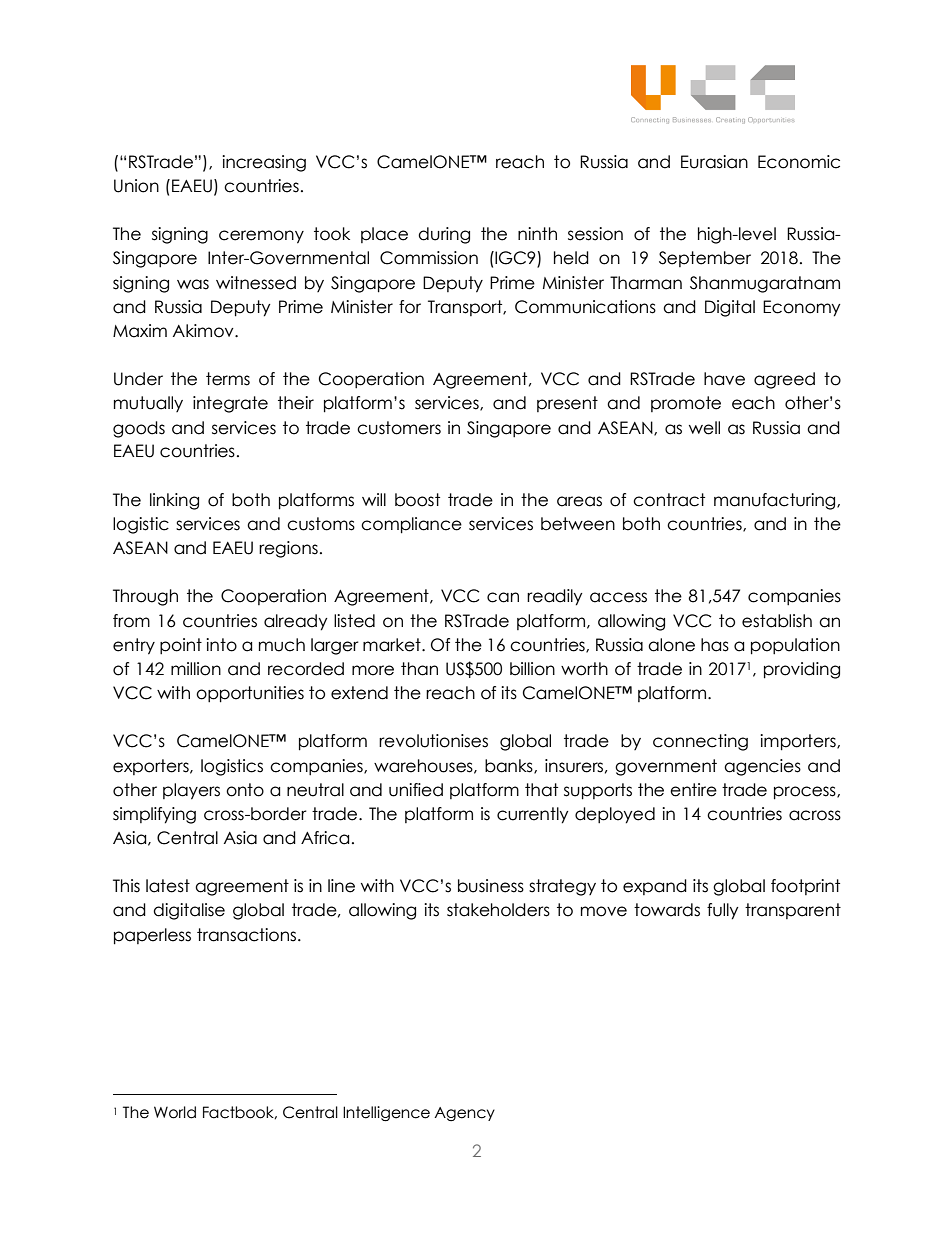  What do you see at coordinates (168, 886) in the document?
I see `latest` at bounding box center [168, 886].
